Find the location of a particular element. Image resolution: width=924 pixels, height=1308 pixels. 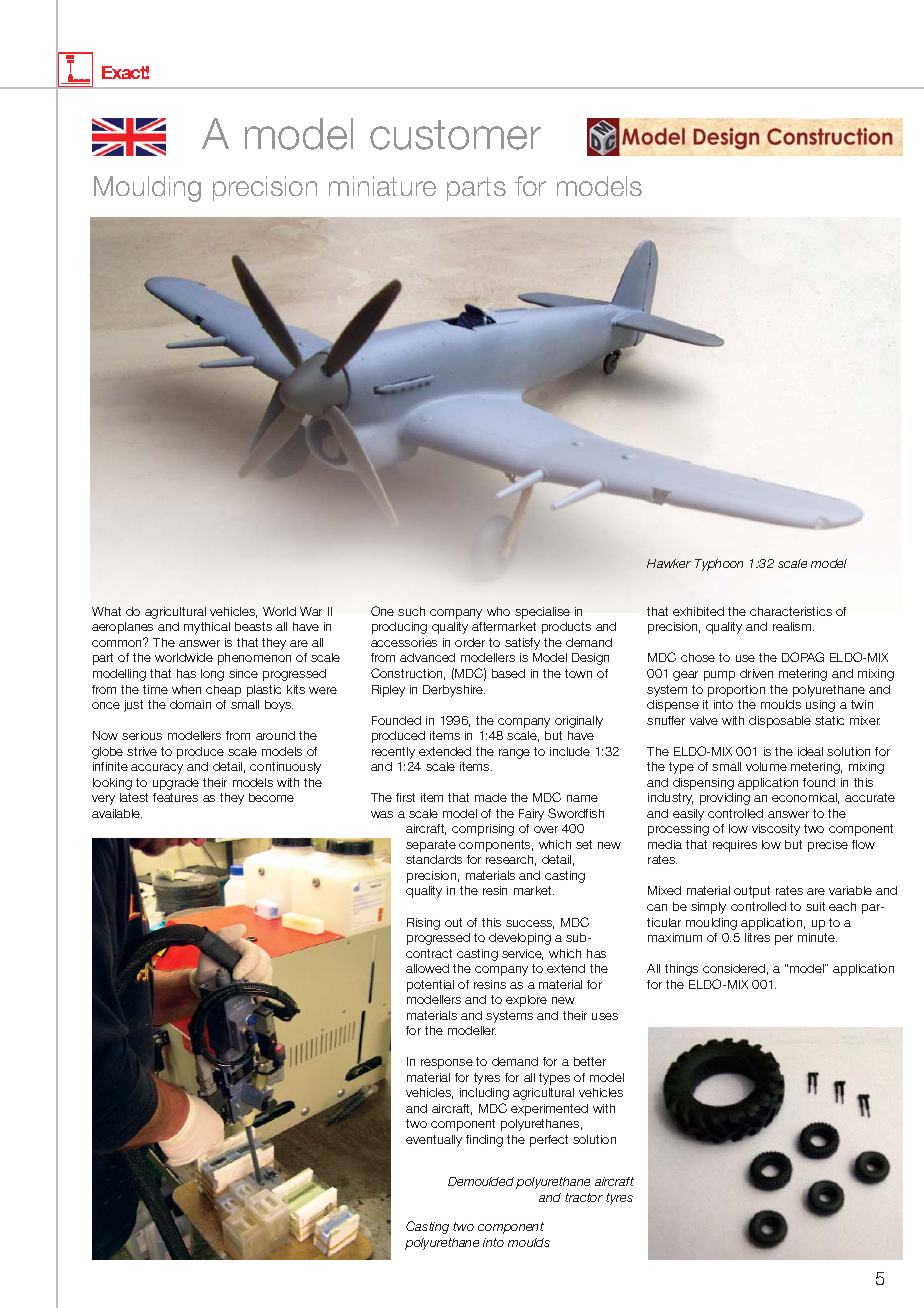

order is located at coordinates (470, 642).
